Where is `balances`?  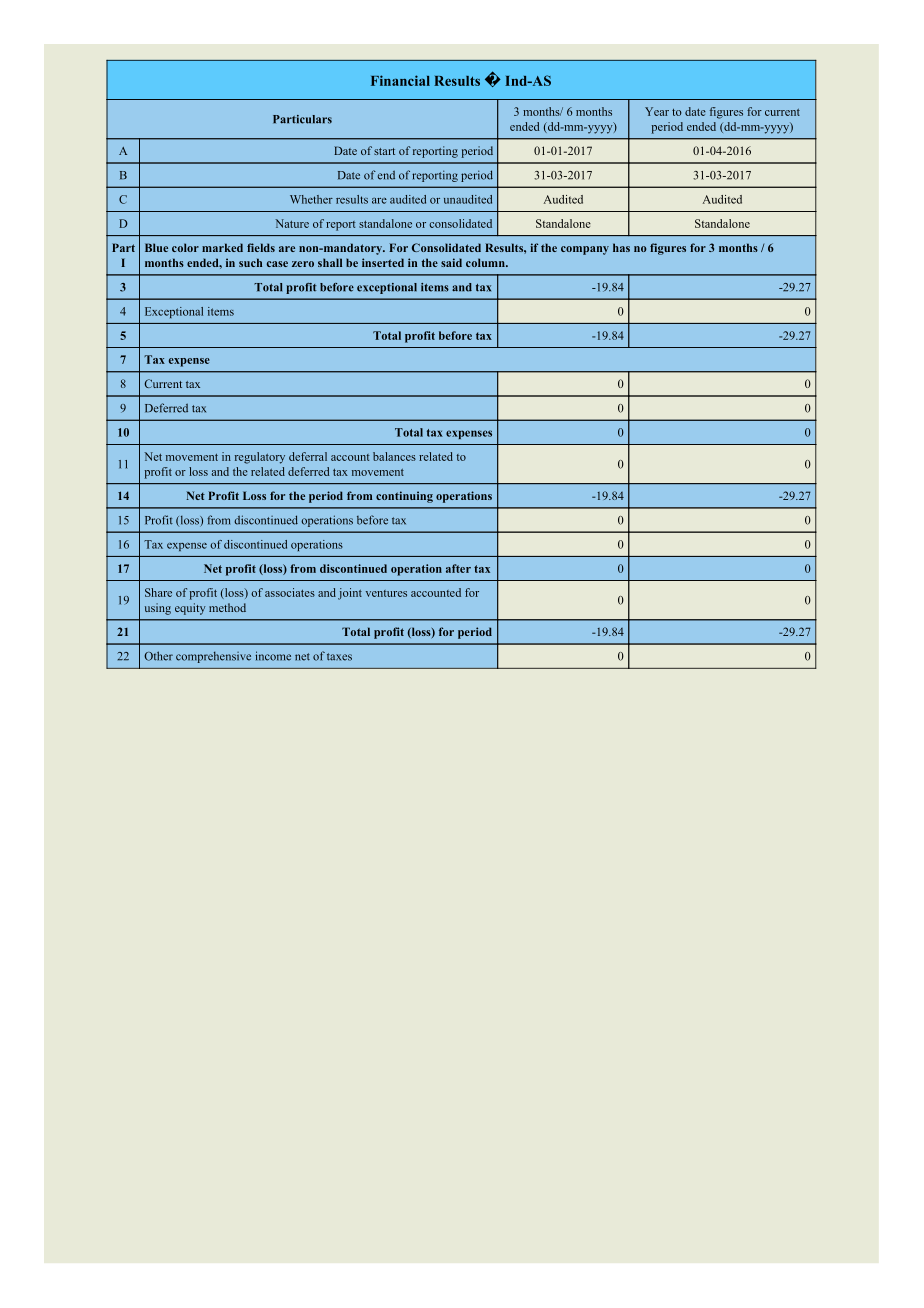 balances is located at coordinates (394, 456).
